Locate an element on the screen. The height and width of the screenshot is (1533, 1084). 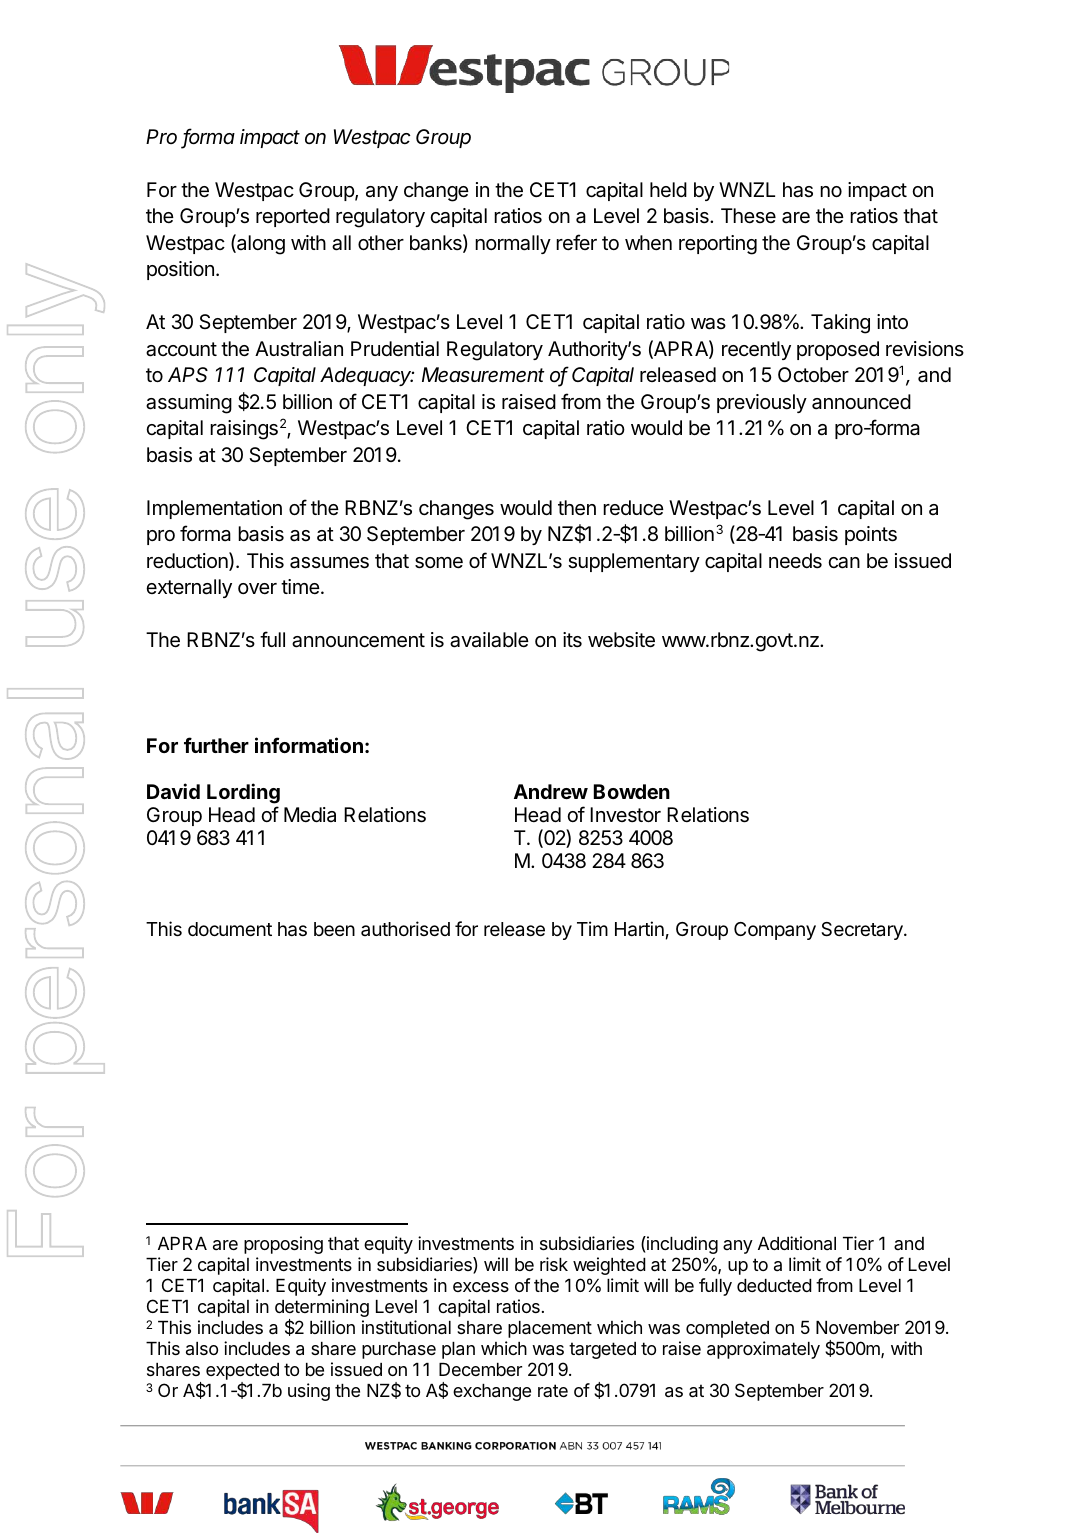
refer is located at coordinates (576, 242).
